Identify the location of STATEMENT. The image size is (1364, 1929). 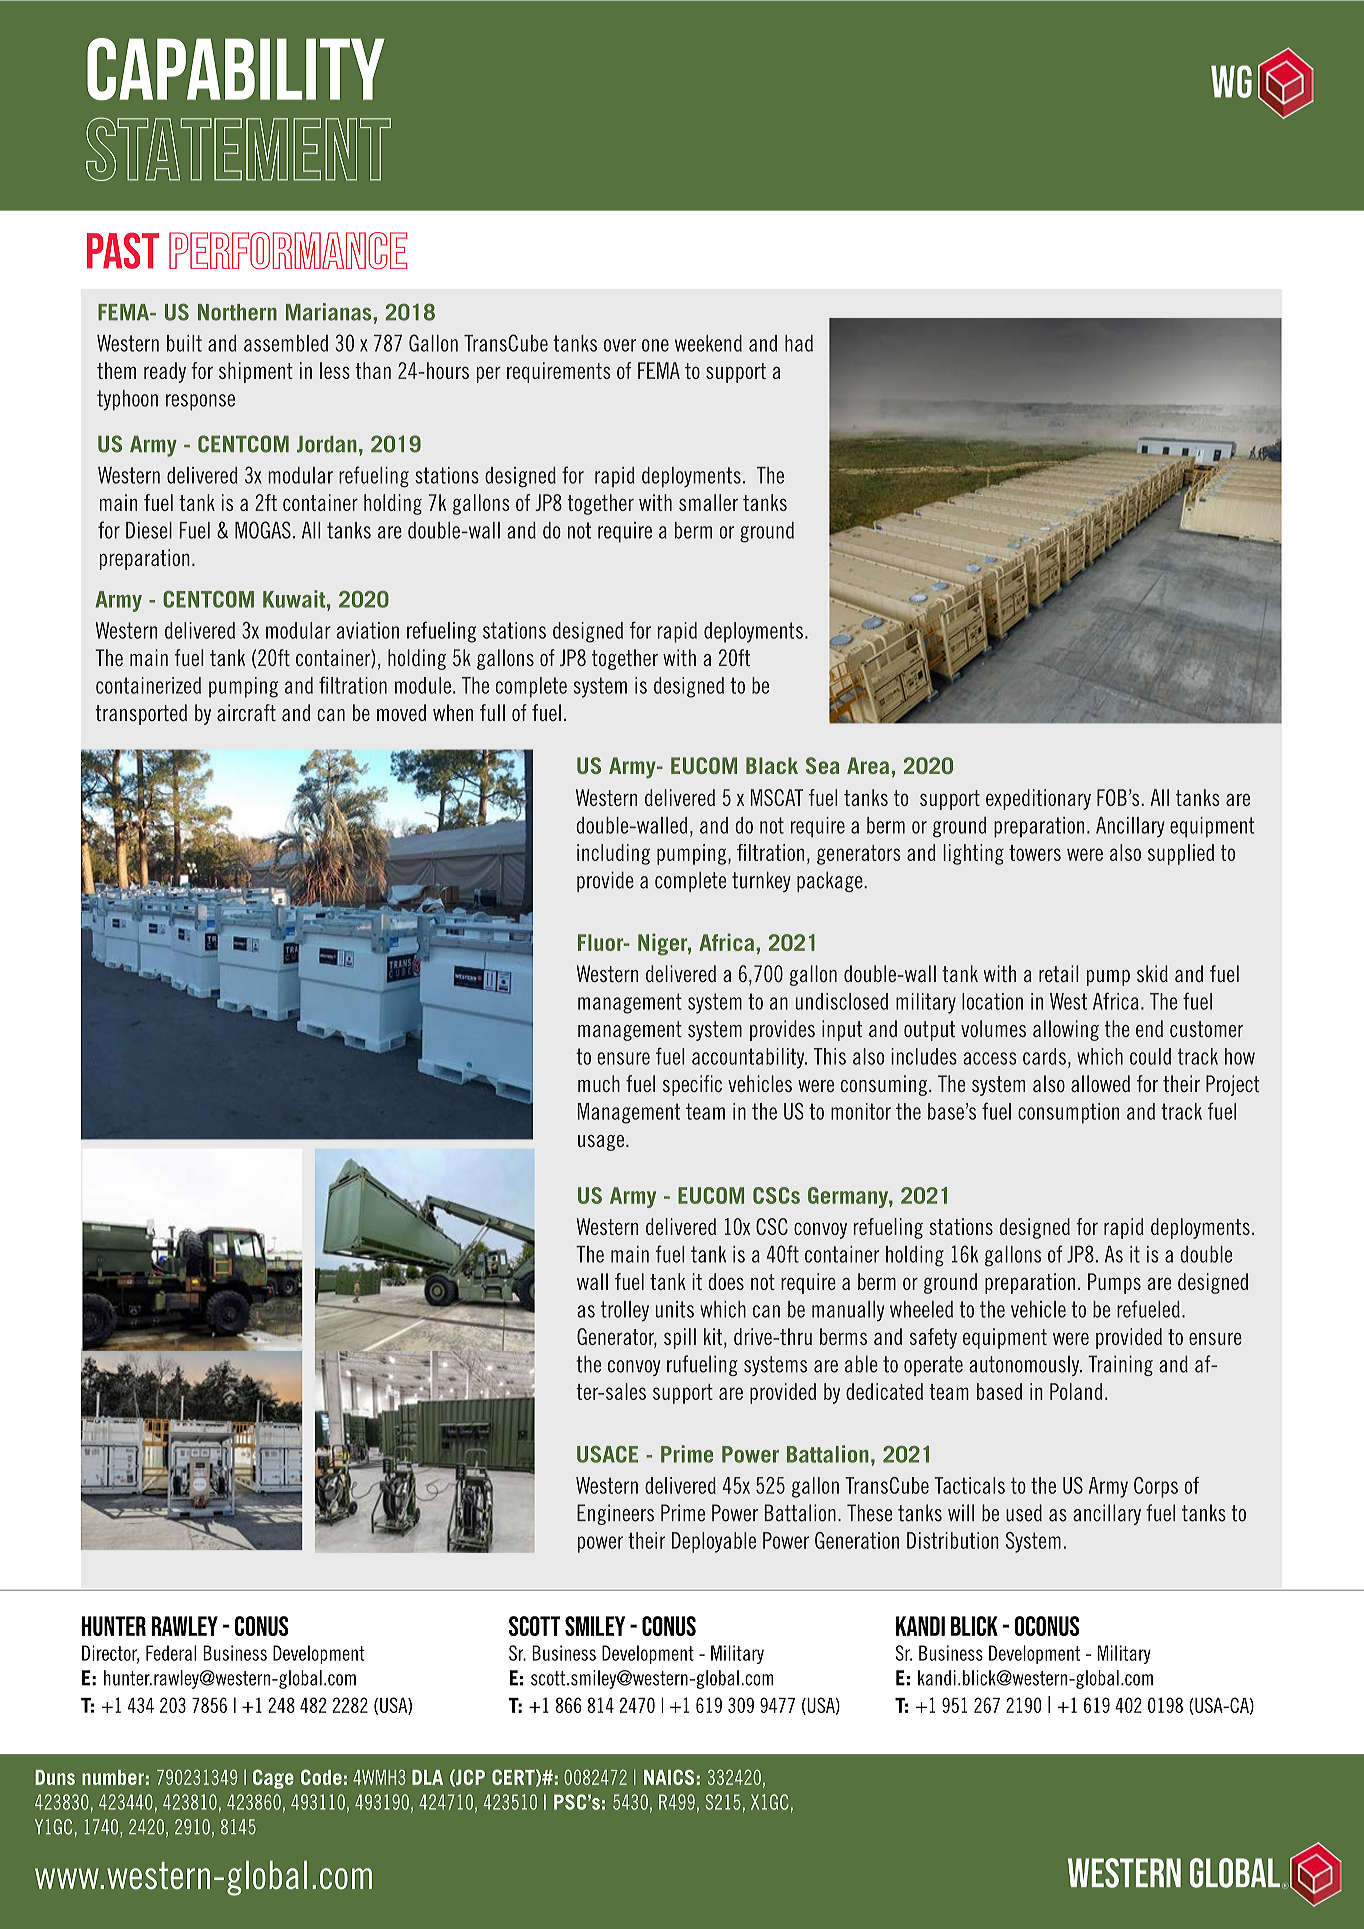
(238, 149).
